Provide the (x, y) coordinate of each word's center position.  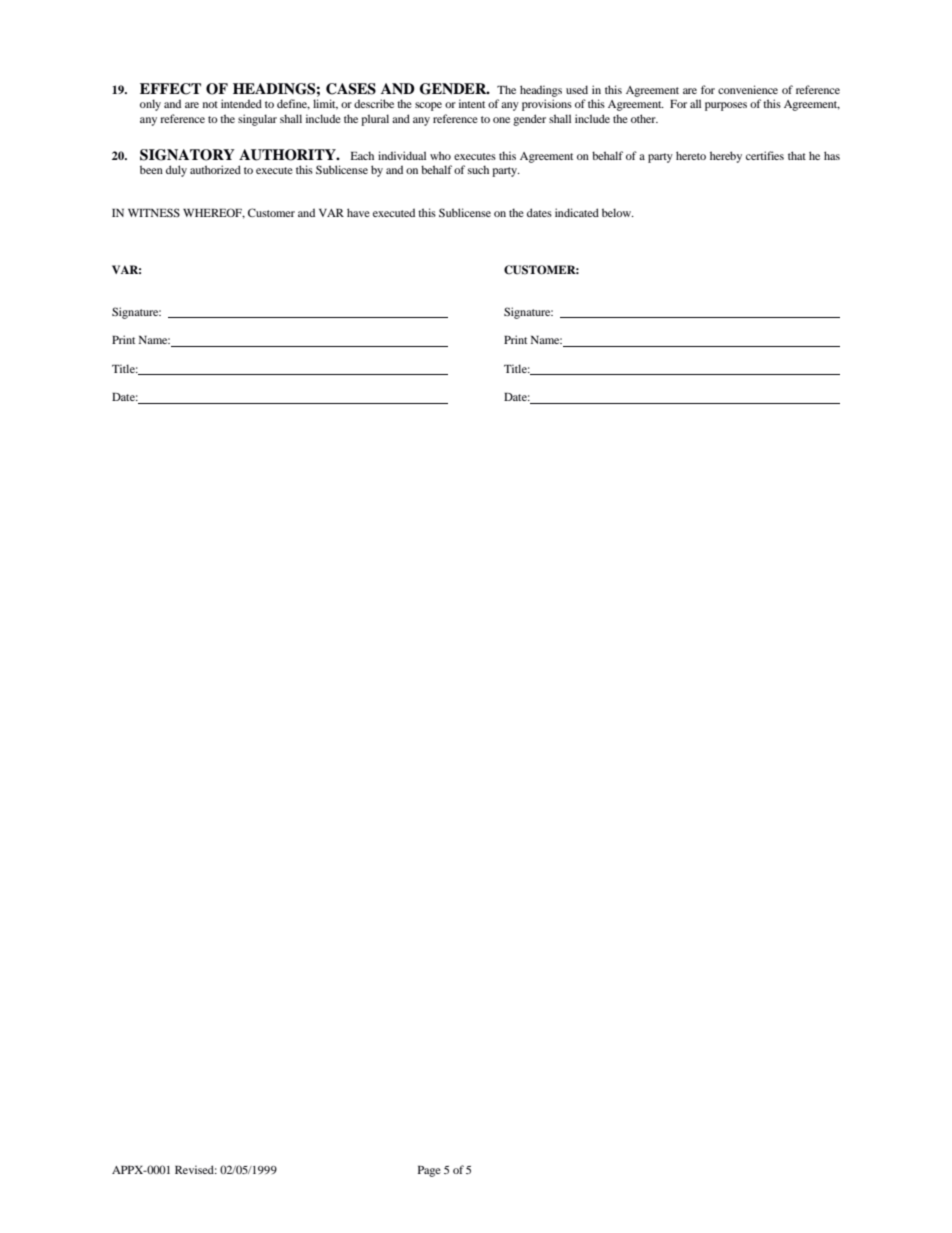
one (501, 120)
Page (429, 1171)
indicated (577, 212)
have (358, 212)
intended (241, 103)
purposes (726, 106)
